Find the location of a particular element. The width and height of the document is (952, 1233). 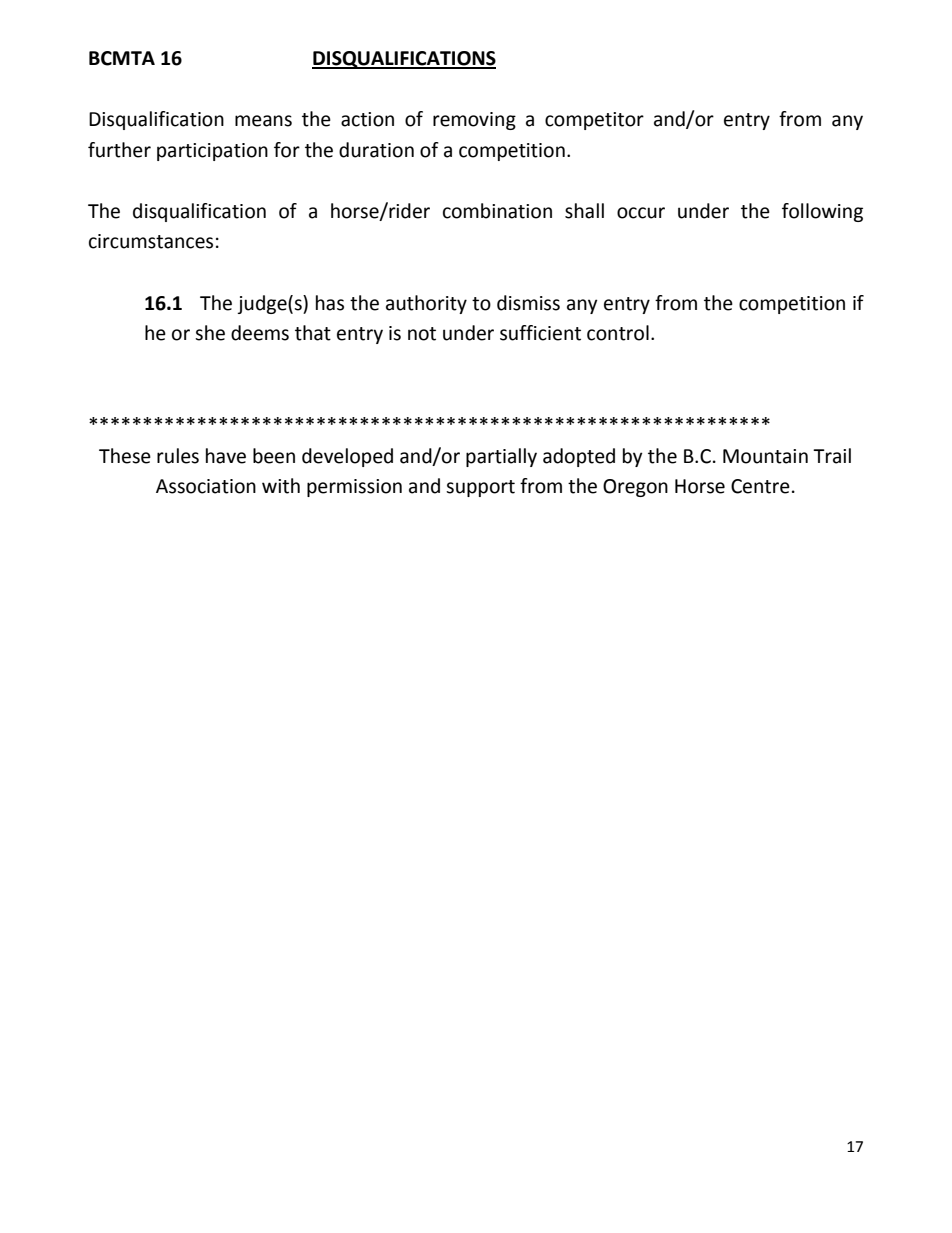

circumstances is located at coordinates (151, 241).
